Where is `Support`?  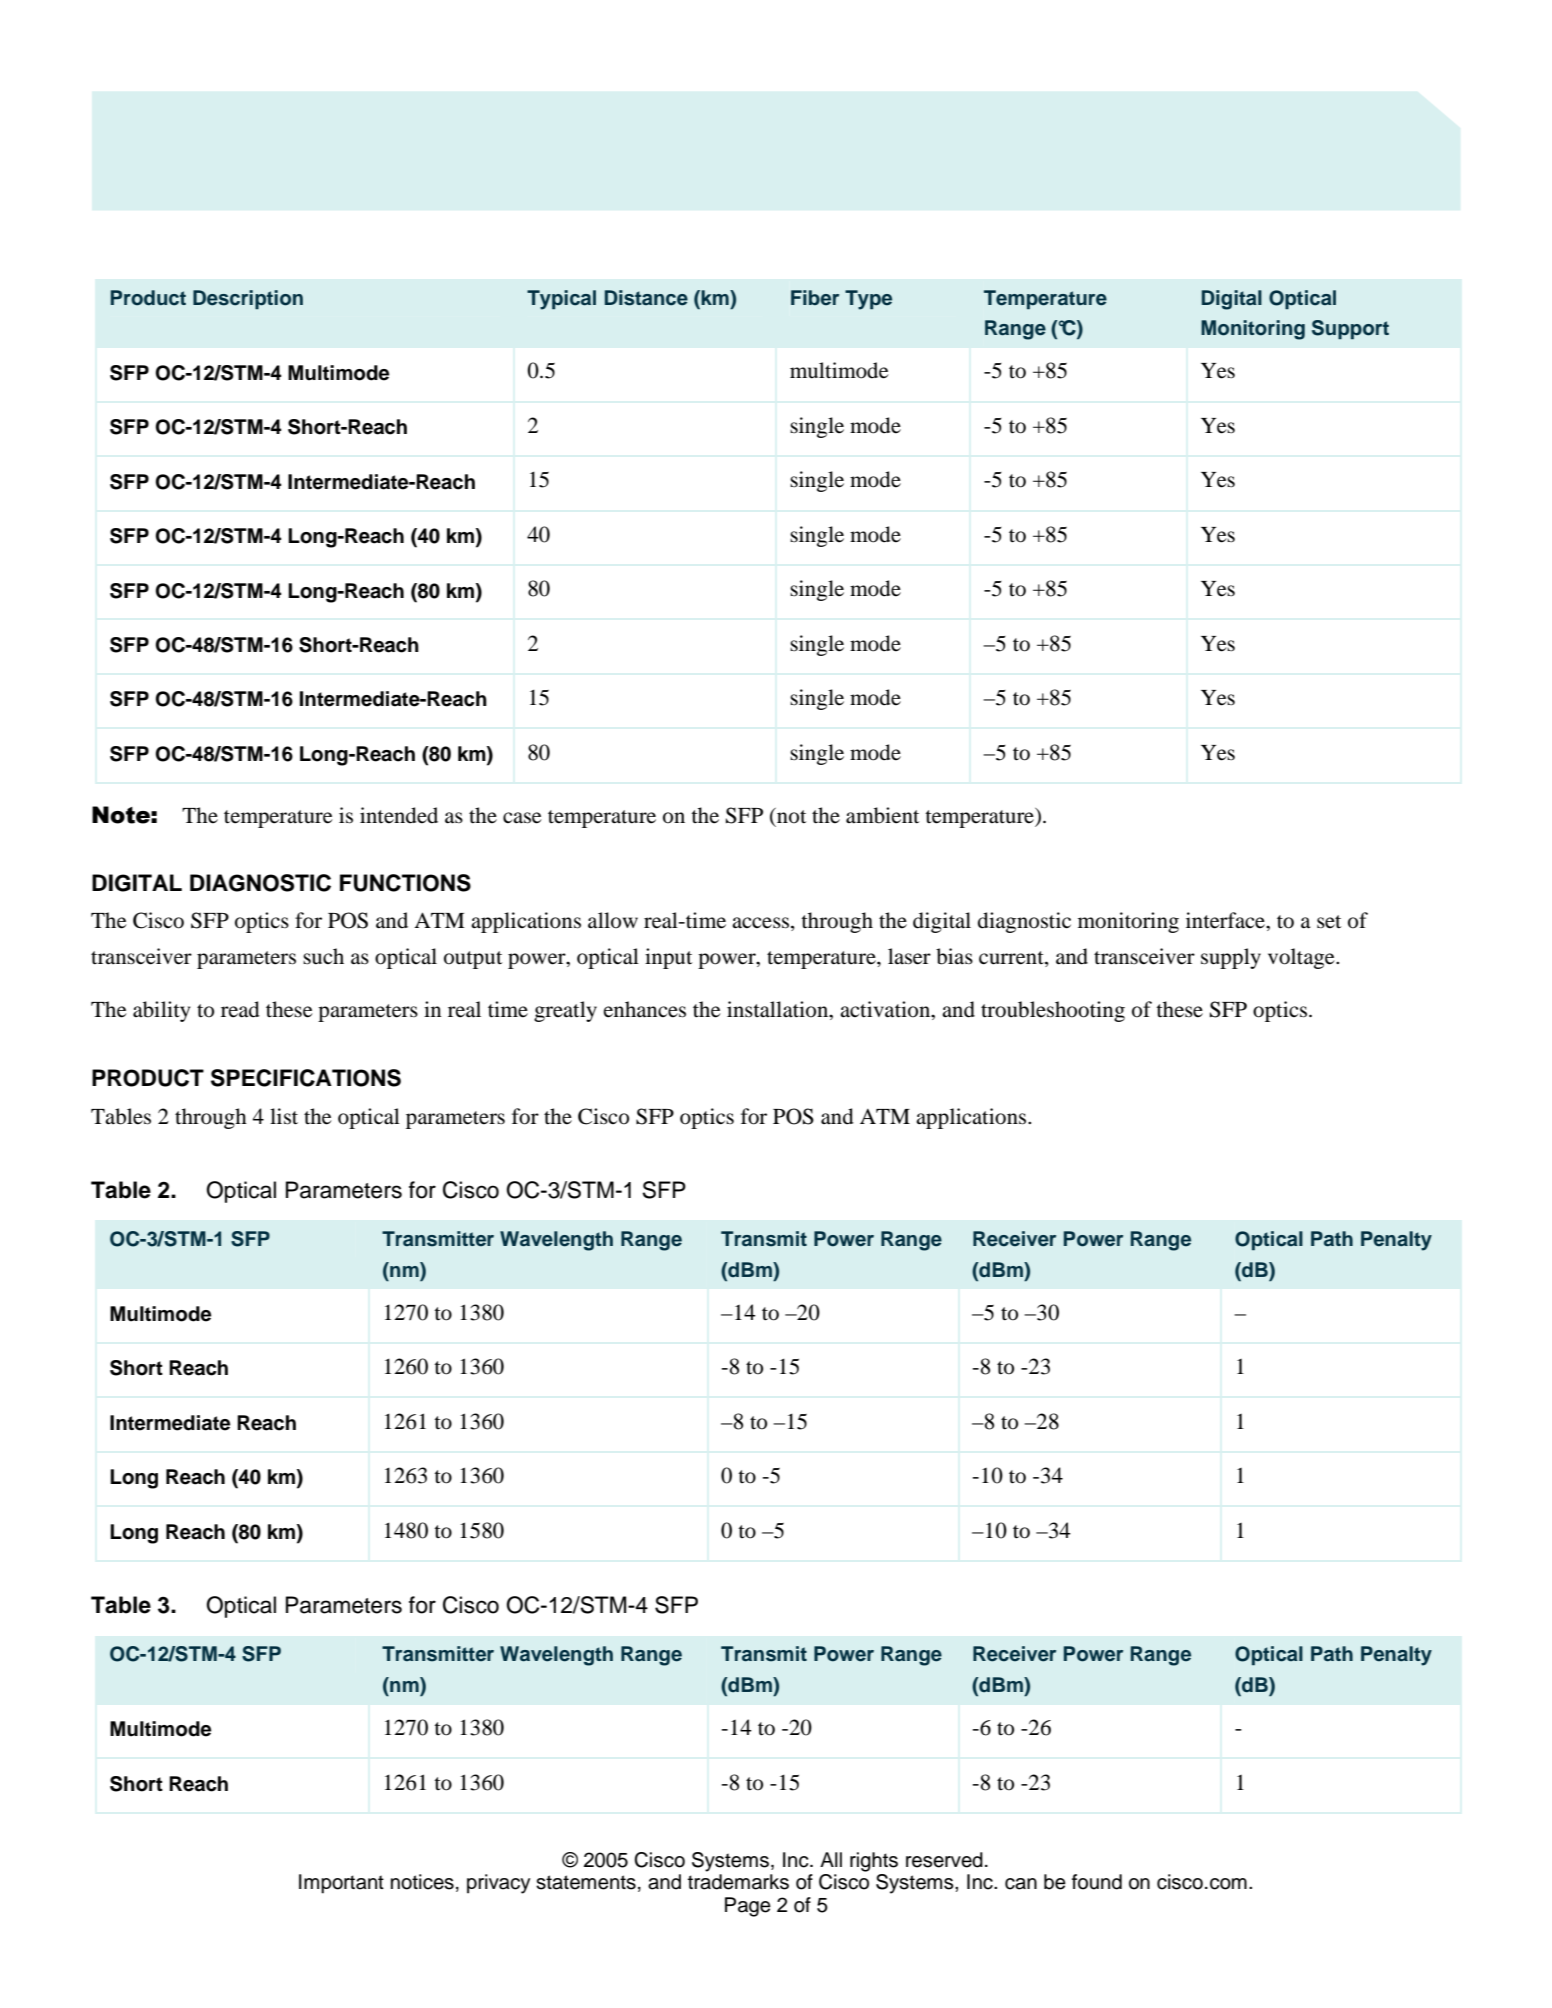 Support is located at coordinates (1350, 330).
